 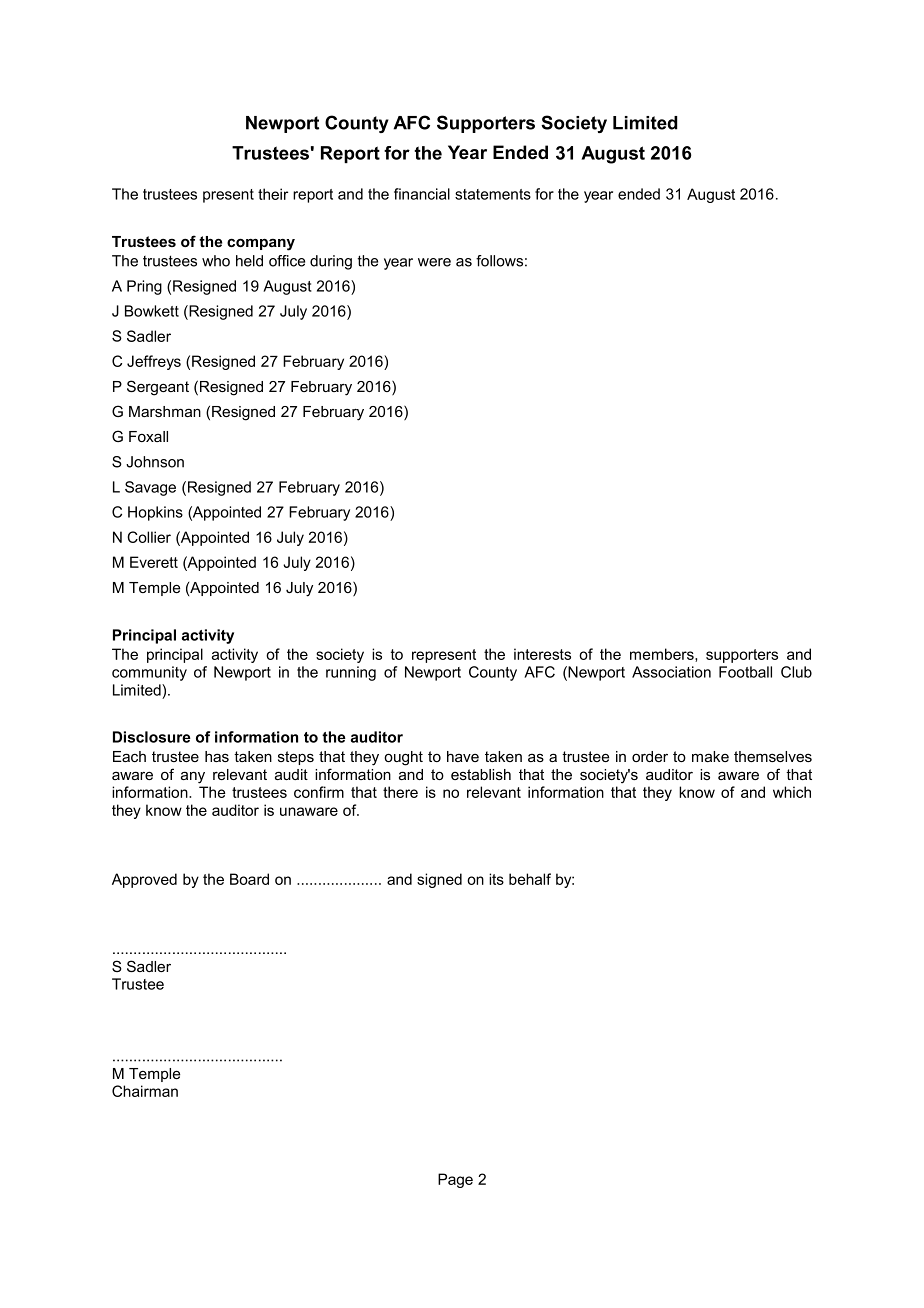 What do you see at coordinates (434, 262) in the page?
I see `were` at bounding box center [434, 262].
